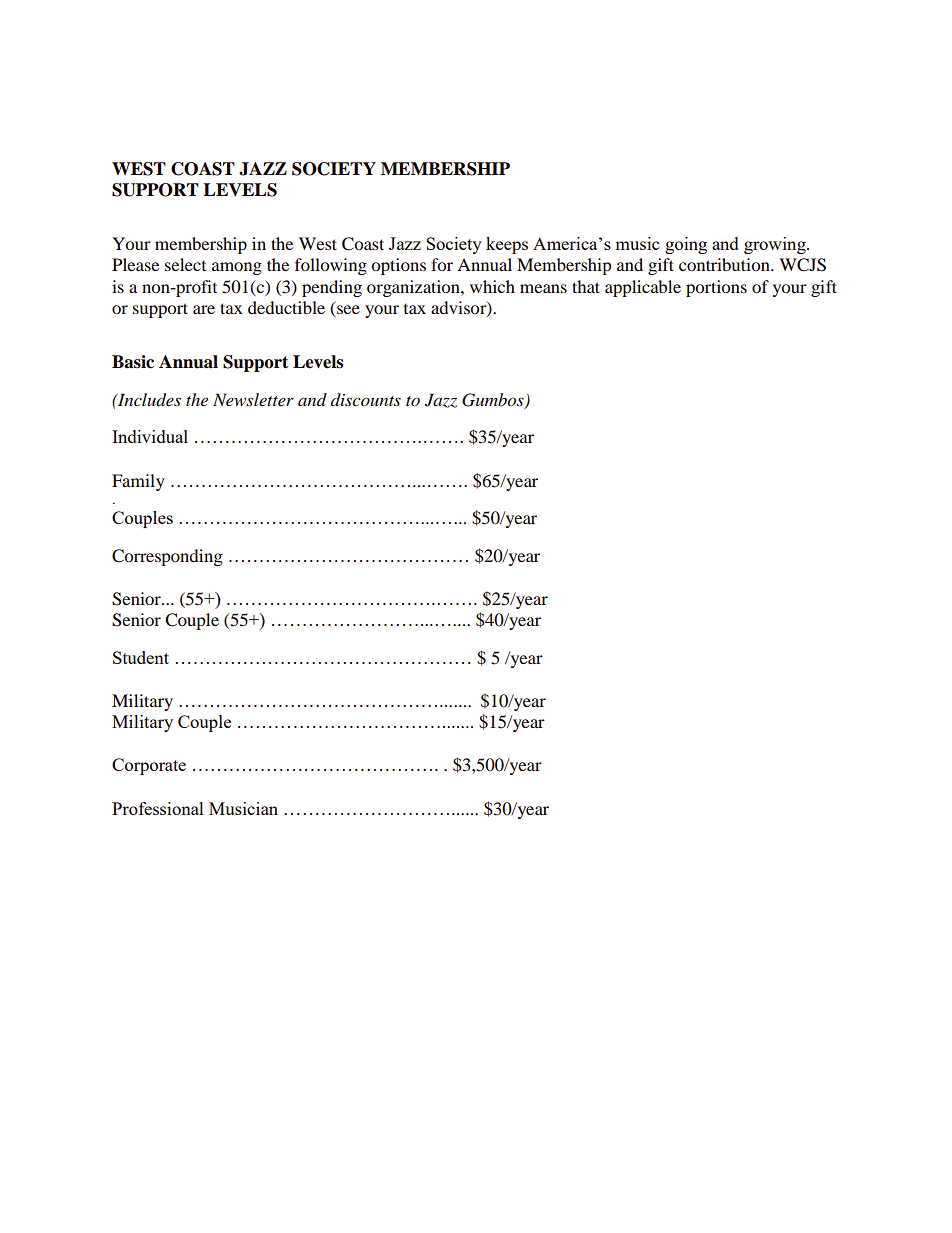 The width and height of the page is (952, 1233). I want to click on portions, so click(716, 288).
